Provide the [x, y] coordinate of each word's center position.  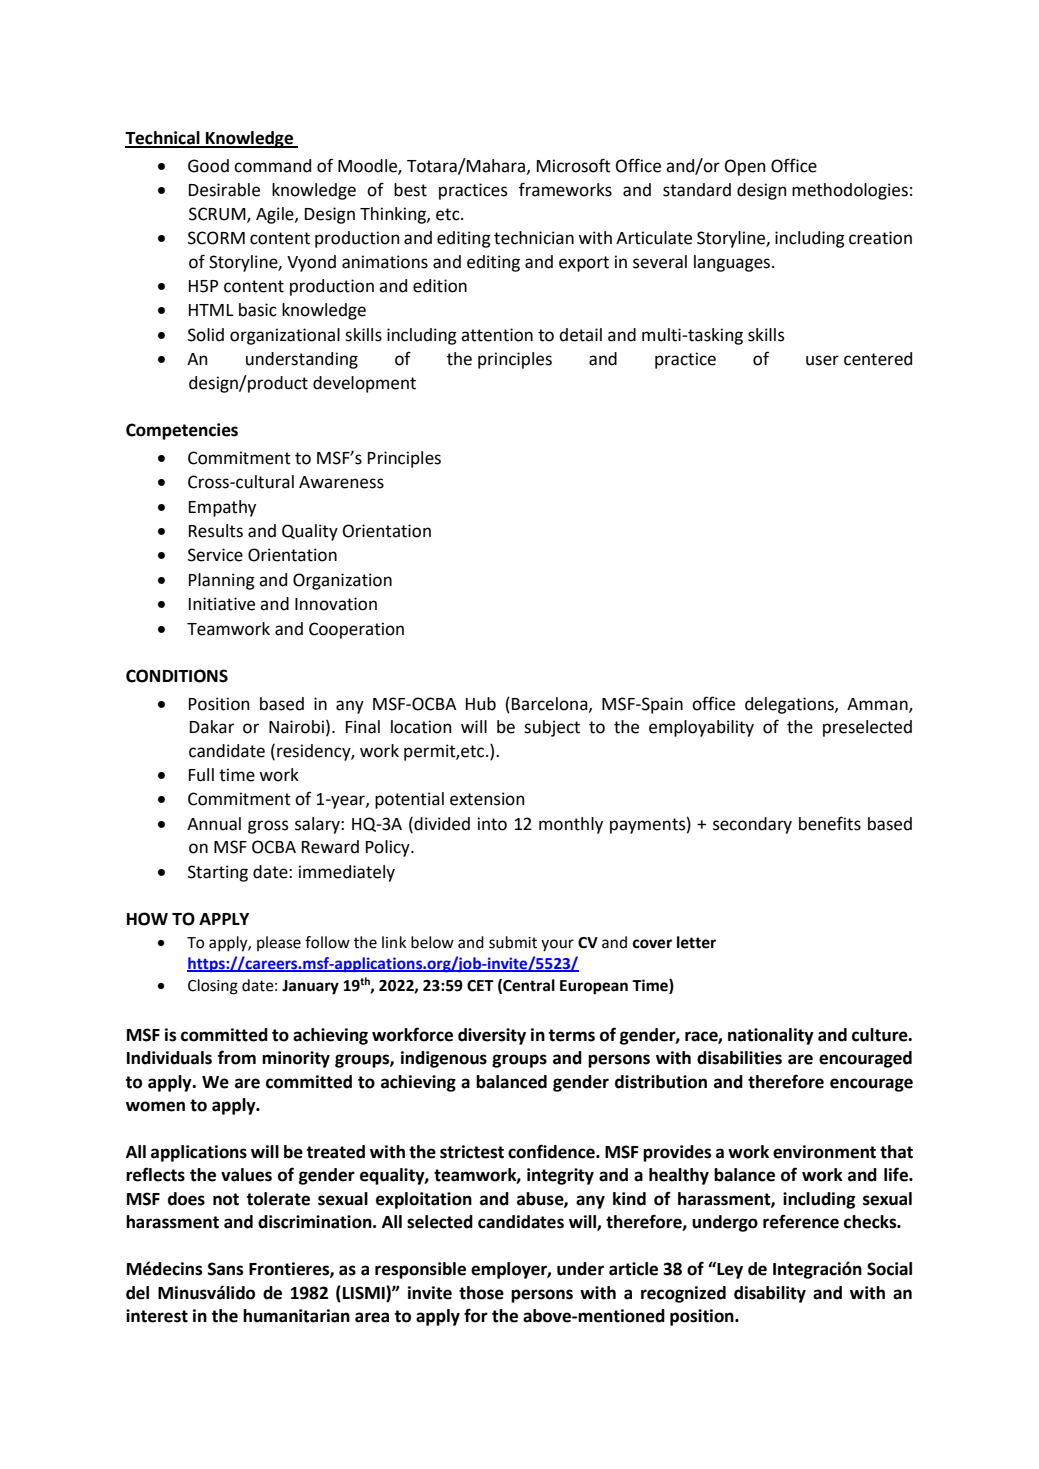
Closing [213, 987]
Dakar [212, 727]
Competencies [182, 431]
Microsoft [574, 165]
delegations [790, 705]
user [822, 360]
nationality [771, 1036]
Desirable [224, 190]
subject [552, 728]
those [481, 1293]
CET [480, 986]
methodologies [850, 191]
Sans [225, 1269]
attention [497, 335]
